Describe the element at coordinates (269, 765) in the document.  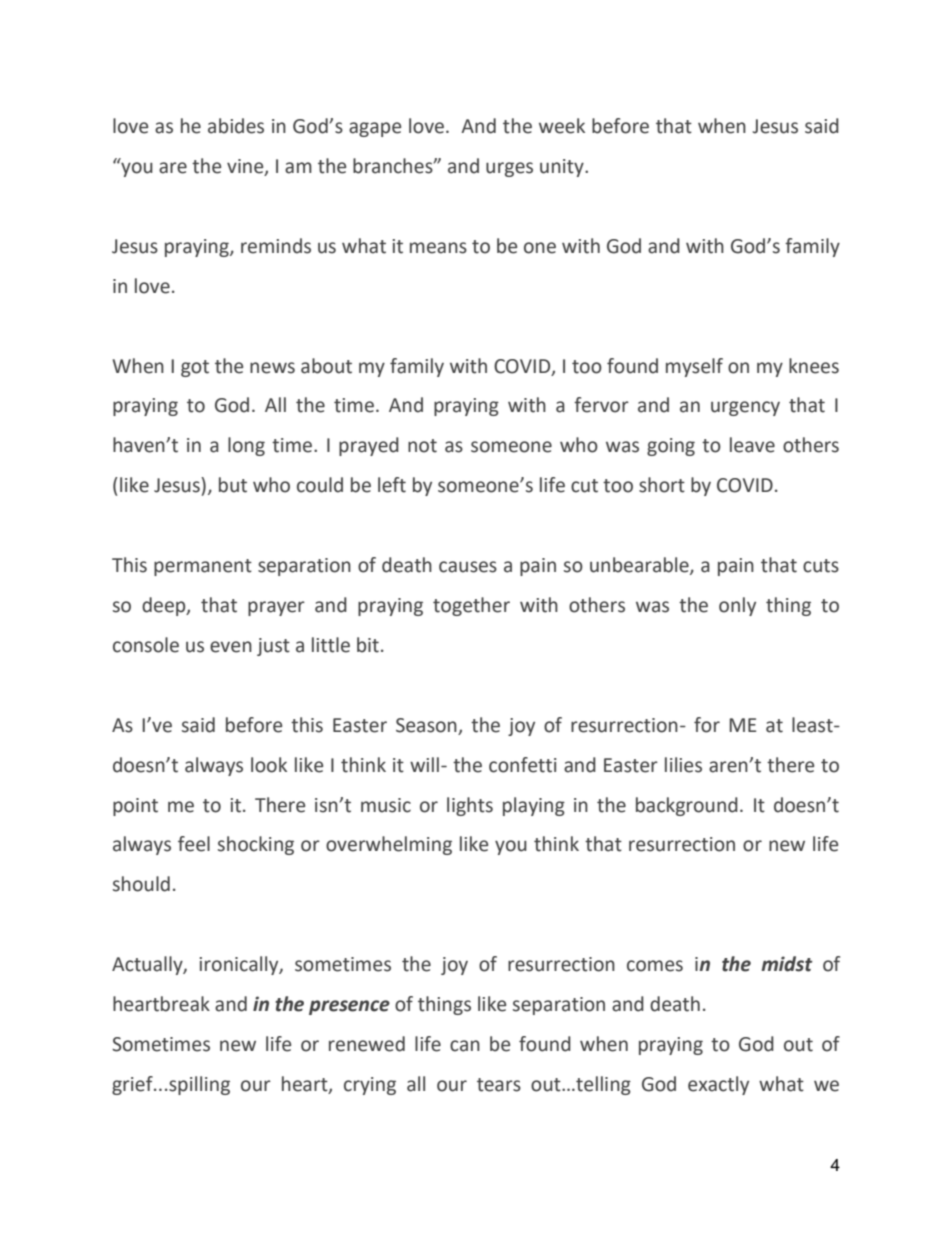
I see `look` at that location.
